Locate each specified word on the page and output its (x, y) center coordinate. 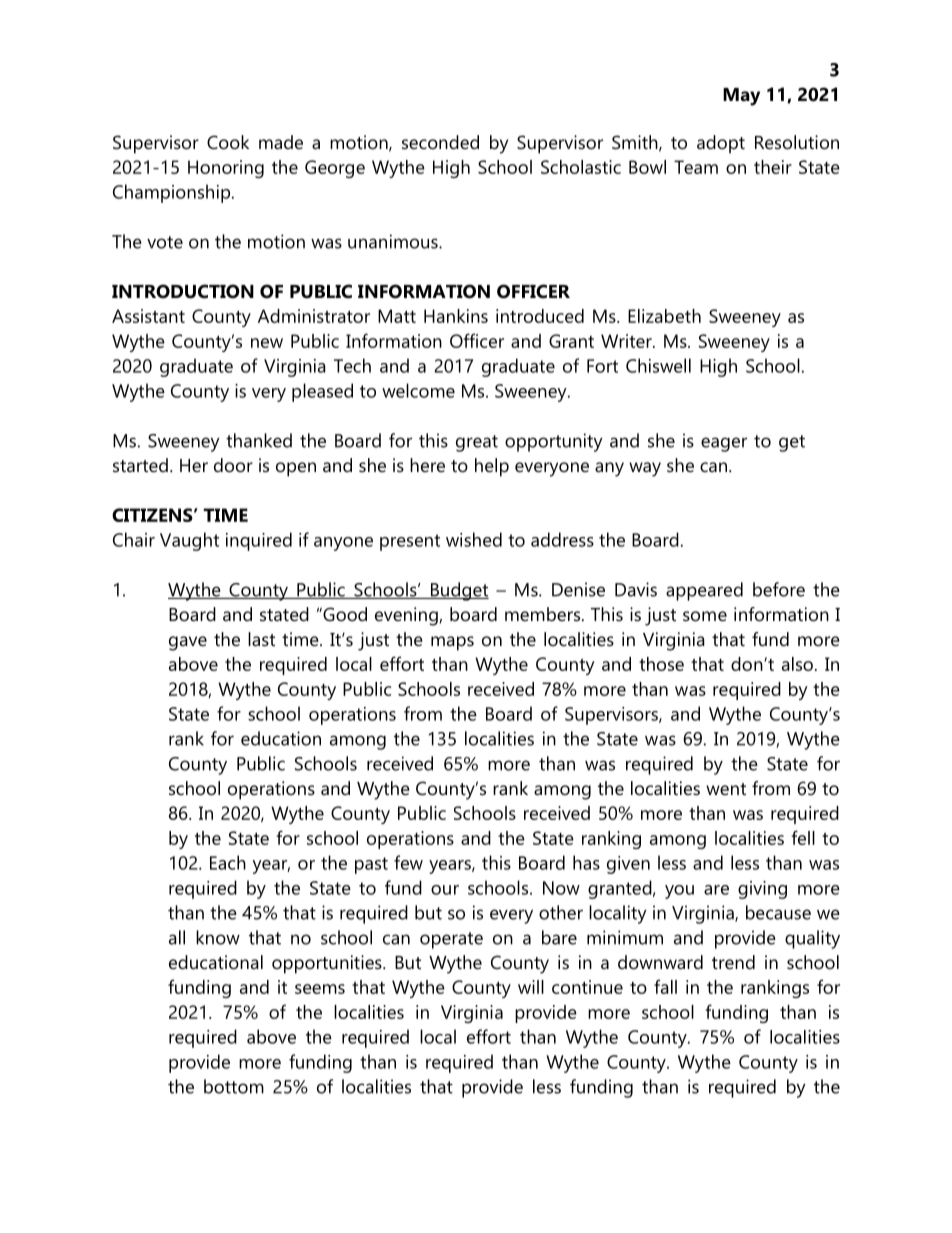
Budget (458, 591)
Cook (228, 142)
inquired (259, 541)
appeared (704, 591)
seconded (440, 142)
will (531, 987)
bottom (234, 1086)
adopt (721, 144)
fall (665, 986)
